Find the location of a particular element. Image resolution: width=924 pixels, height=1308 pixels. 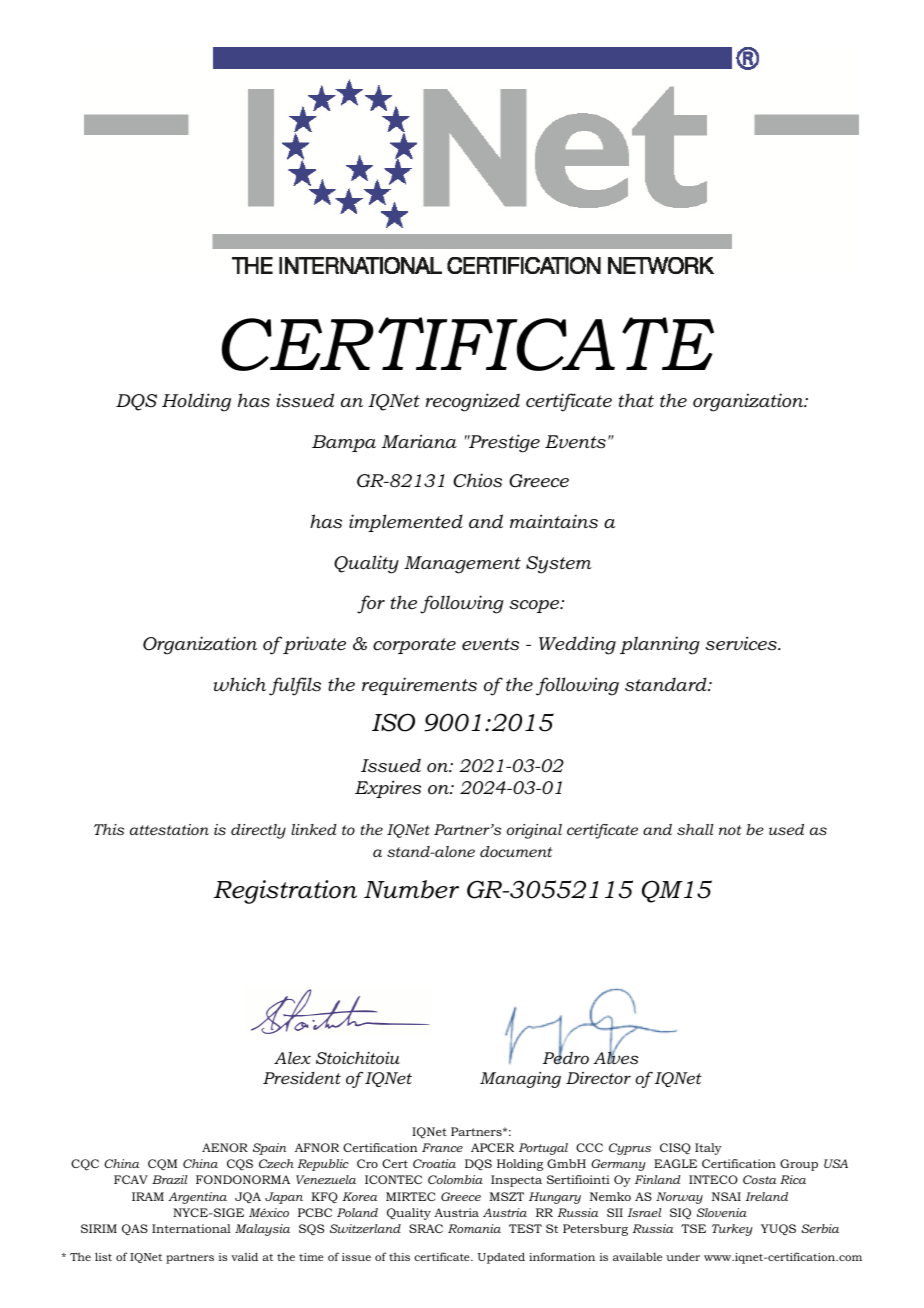

document is located at coordinates (516, 851).
